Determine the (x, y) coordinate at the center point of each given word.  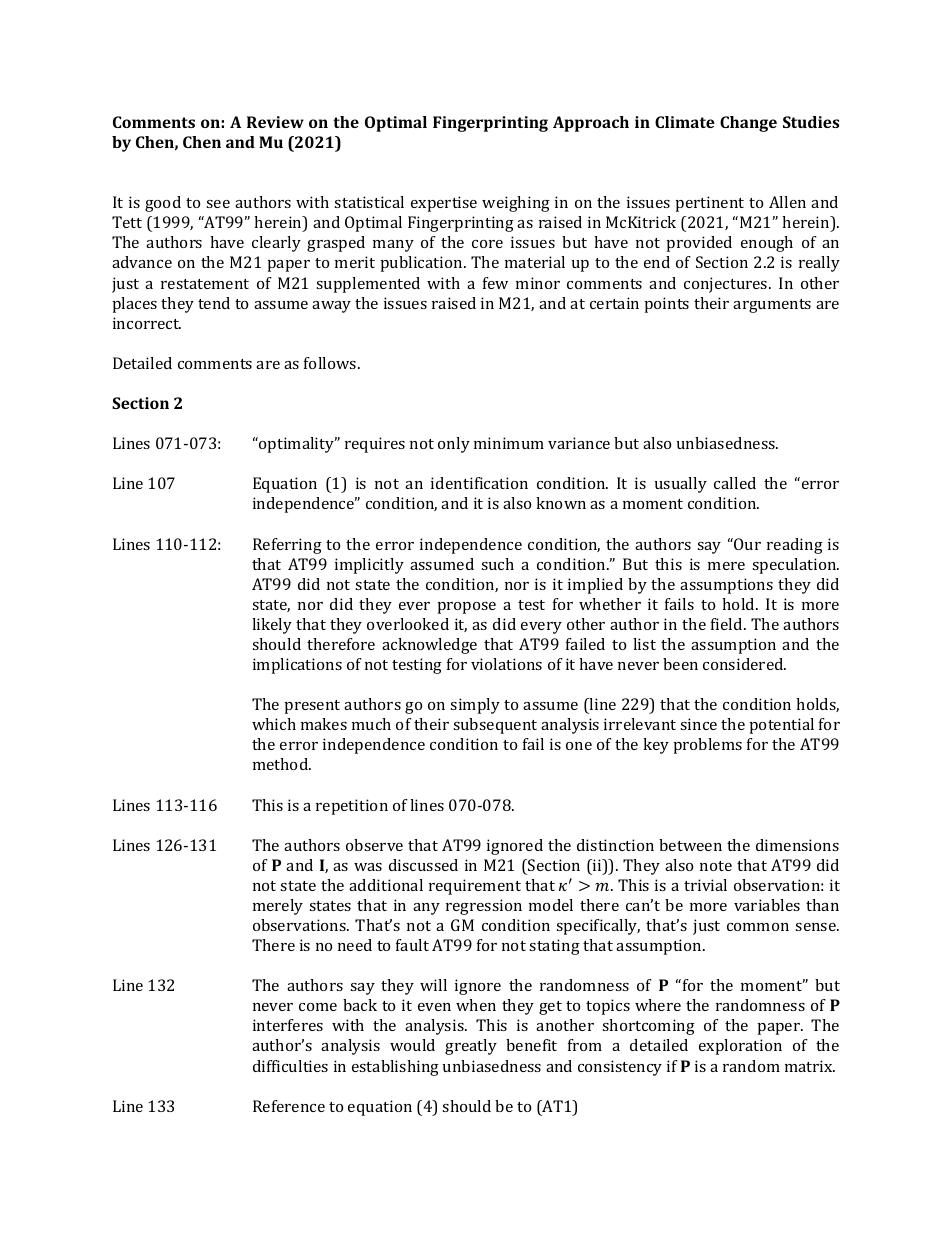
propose (467, 608)
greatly (471, 1047)
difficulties (290, 1066)
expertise (444, 204)
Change (748, 124)
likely (272, 626)
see (218, 204)
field (728, 624)
